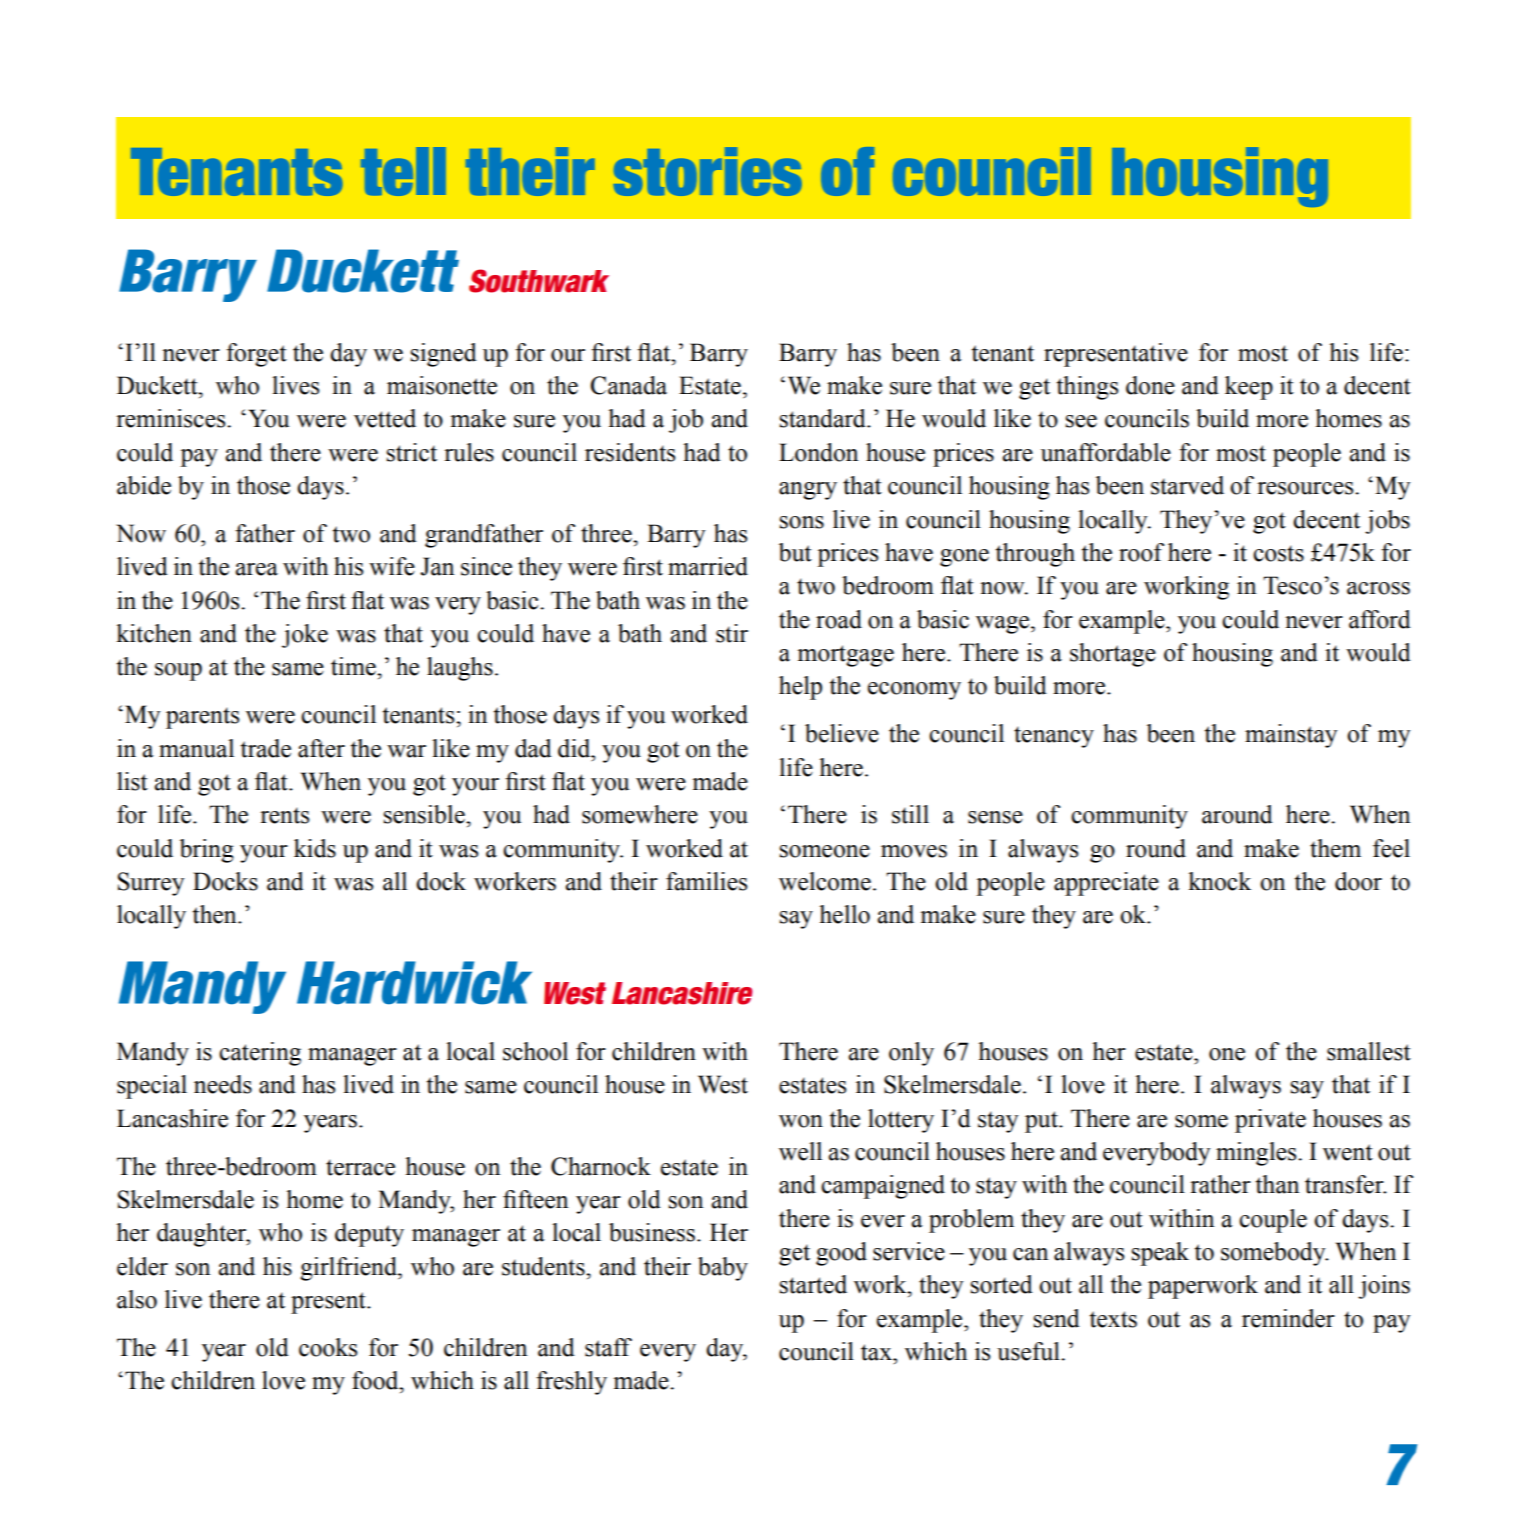 This screenshot has width=1527, height=1527. What do you see at coordinates (1249, 388) in the screenshot?
I see `keep` at bounding box center [1249, 388].
